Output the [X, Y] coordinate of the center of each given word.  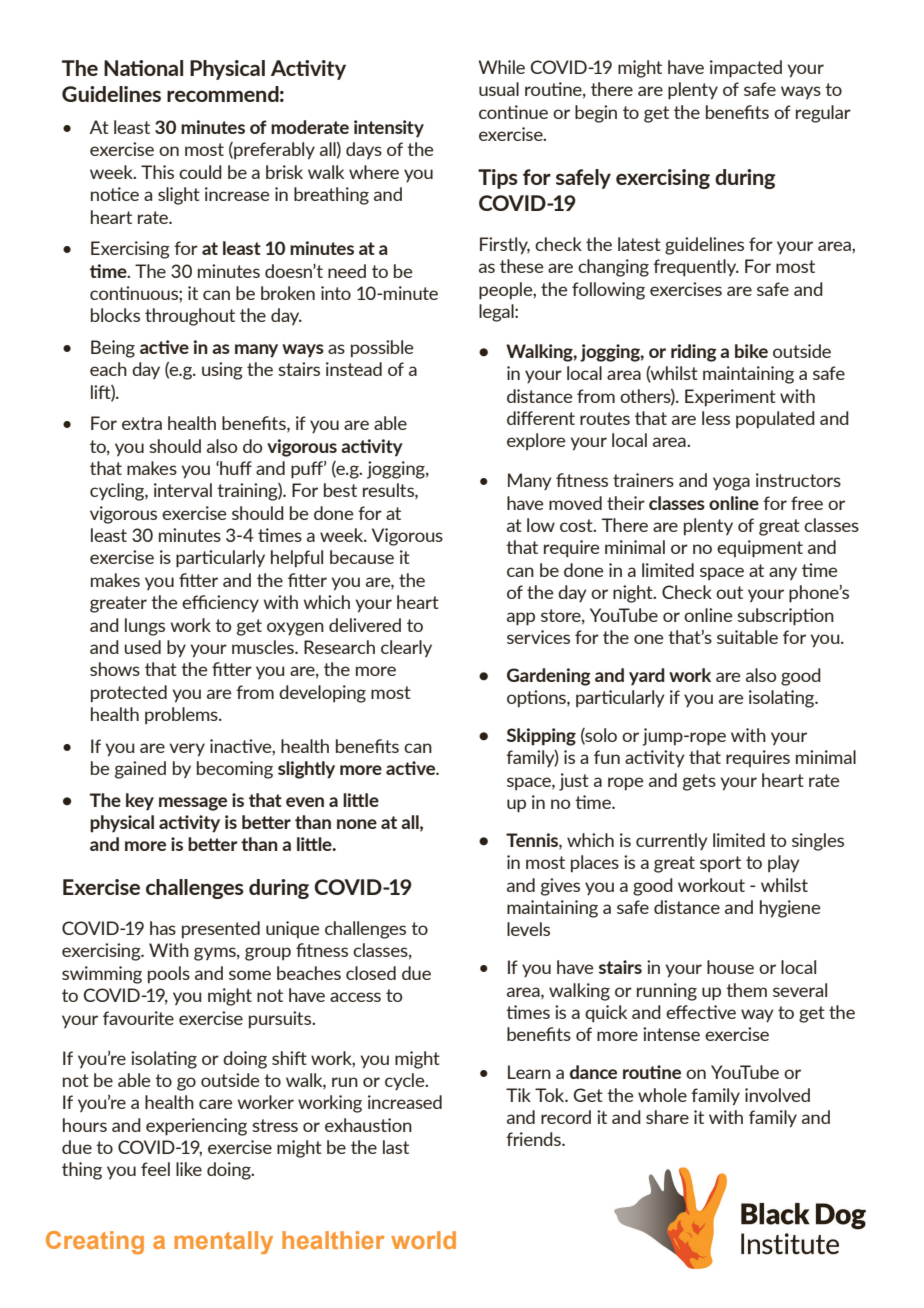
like [189, 1169]
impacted [746, 69]
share [667, 1117]
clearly [406, 648]
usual [499, 89]
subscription [785, 617]
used [142, 647]
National [143, 68]
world [423, 1240]
